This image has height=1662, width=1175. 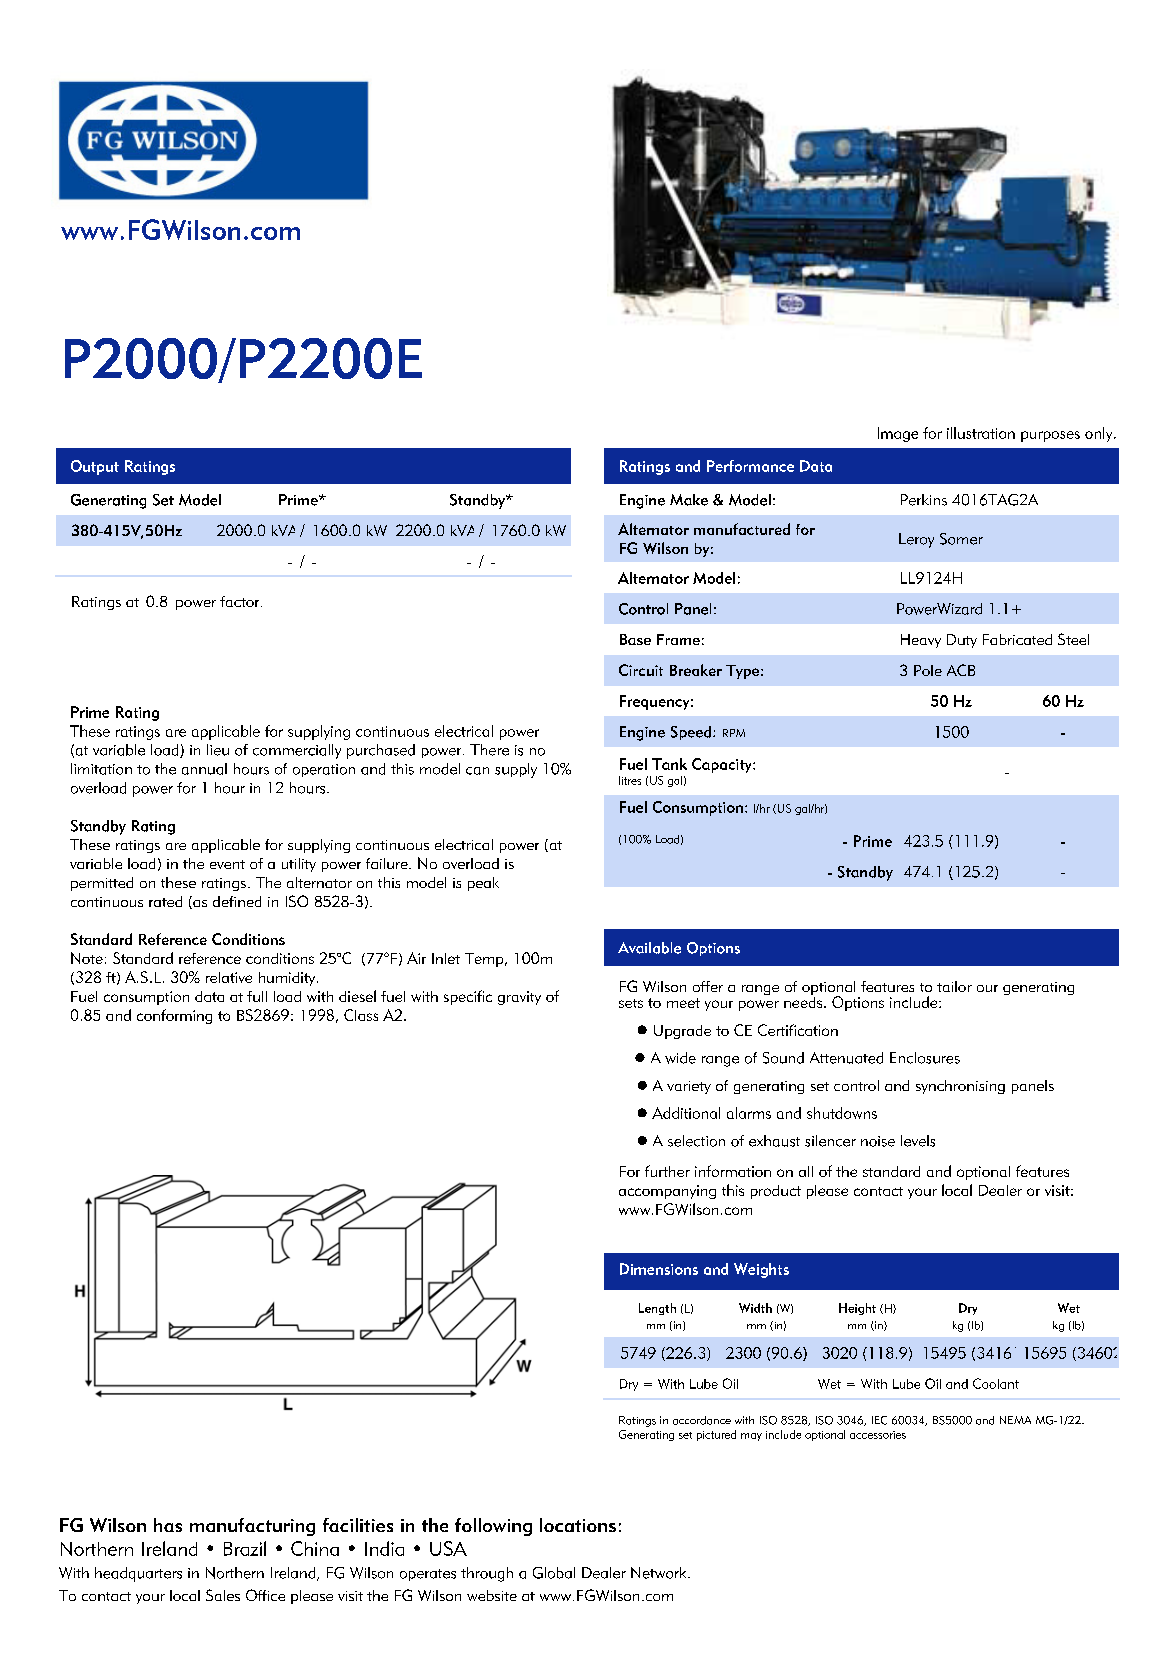 I want to click on Brazil, so click(x=245, y=1548).
